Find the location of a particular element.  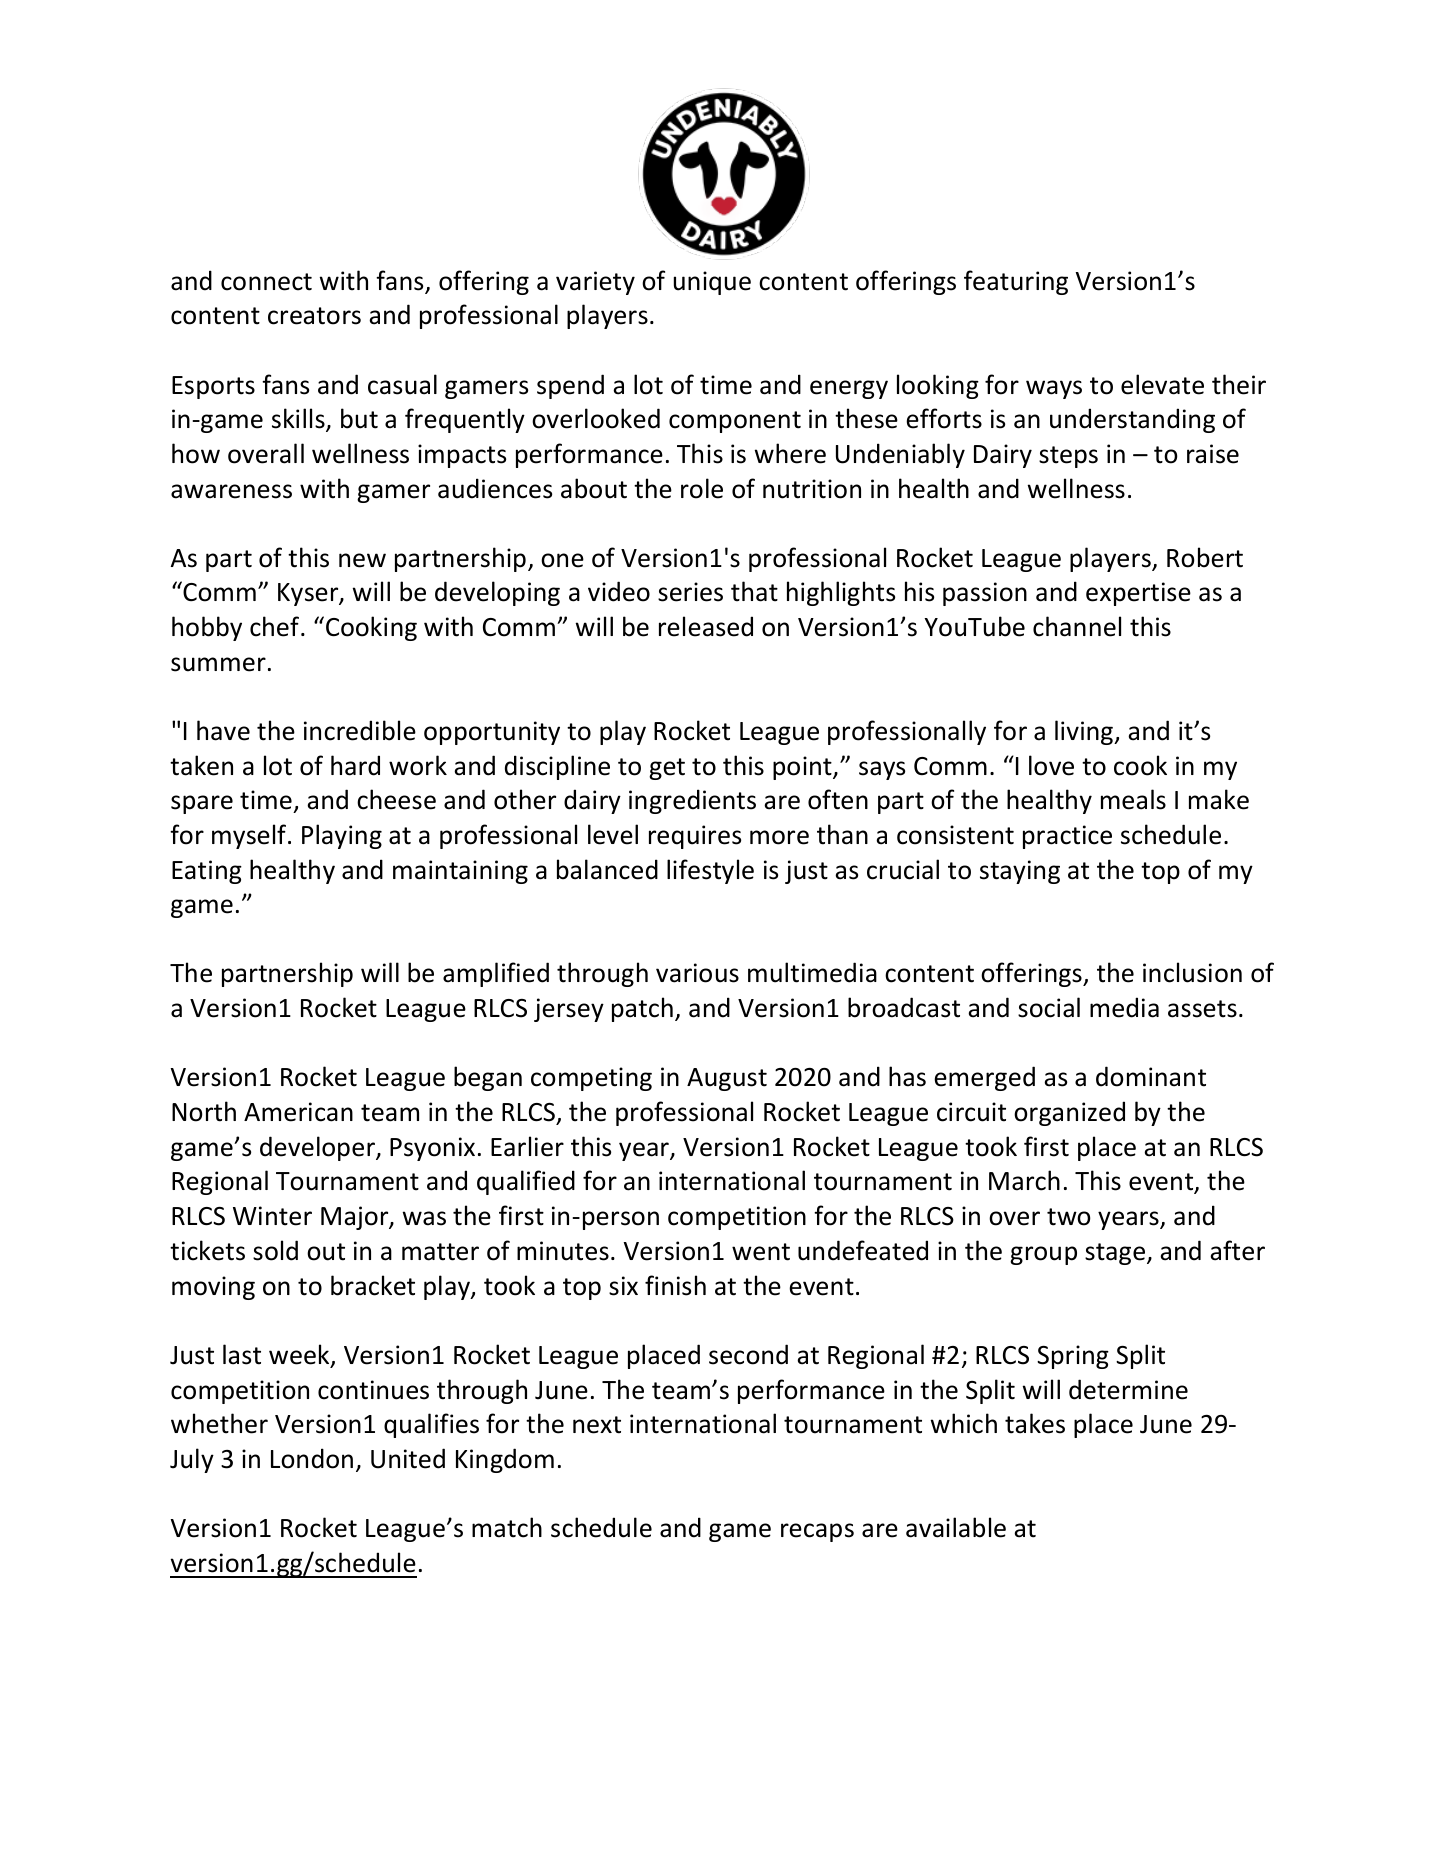

unique is located at coordinates (712, 283).
